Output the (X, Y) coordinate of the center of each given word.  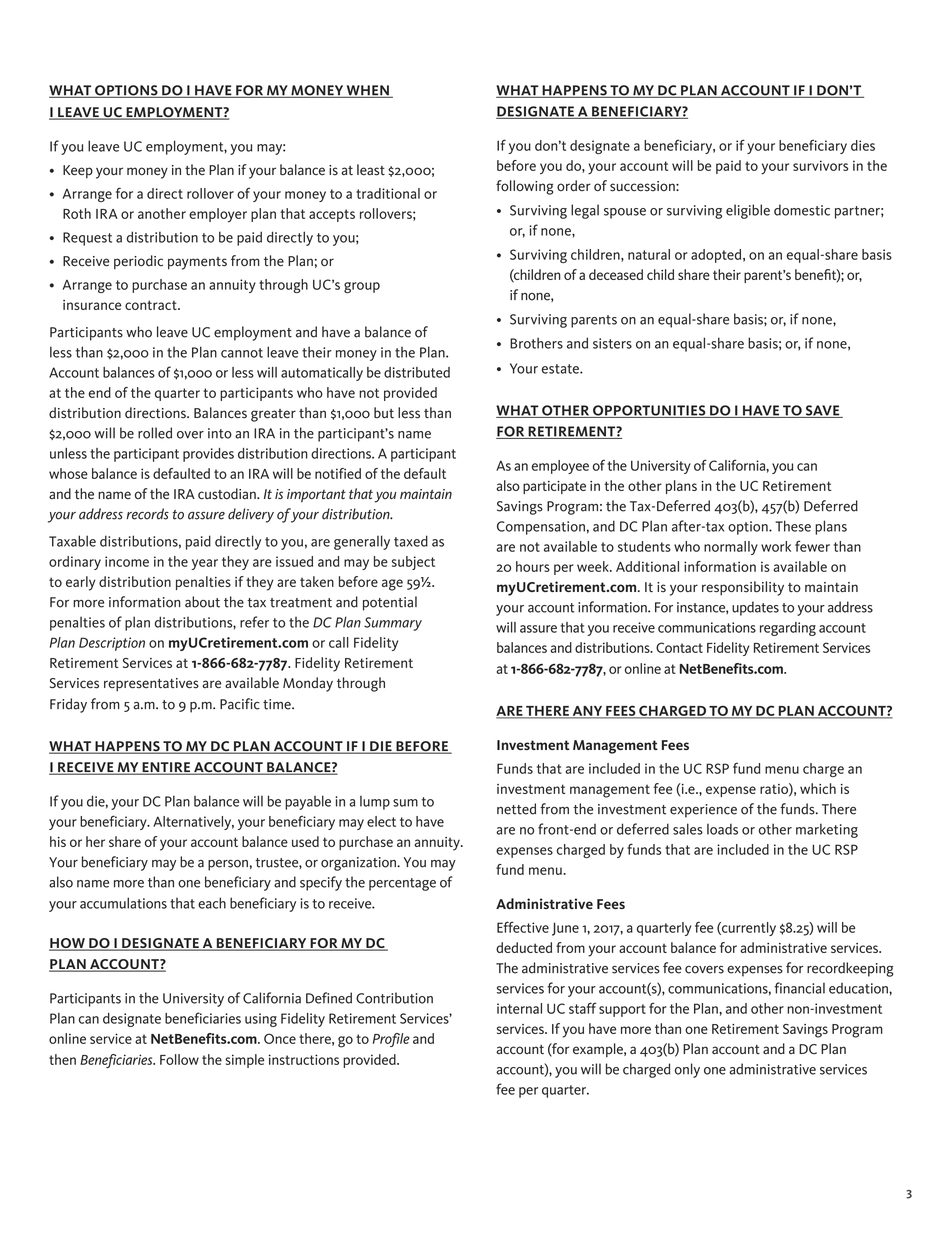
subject (413, 563)
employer (218, 215)
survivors (820, 165)
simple (244, 1061)
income (127, 561)
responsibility (743, 588)
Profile (391, 1040)
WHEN (367, 91)
